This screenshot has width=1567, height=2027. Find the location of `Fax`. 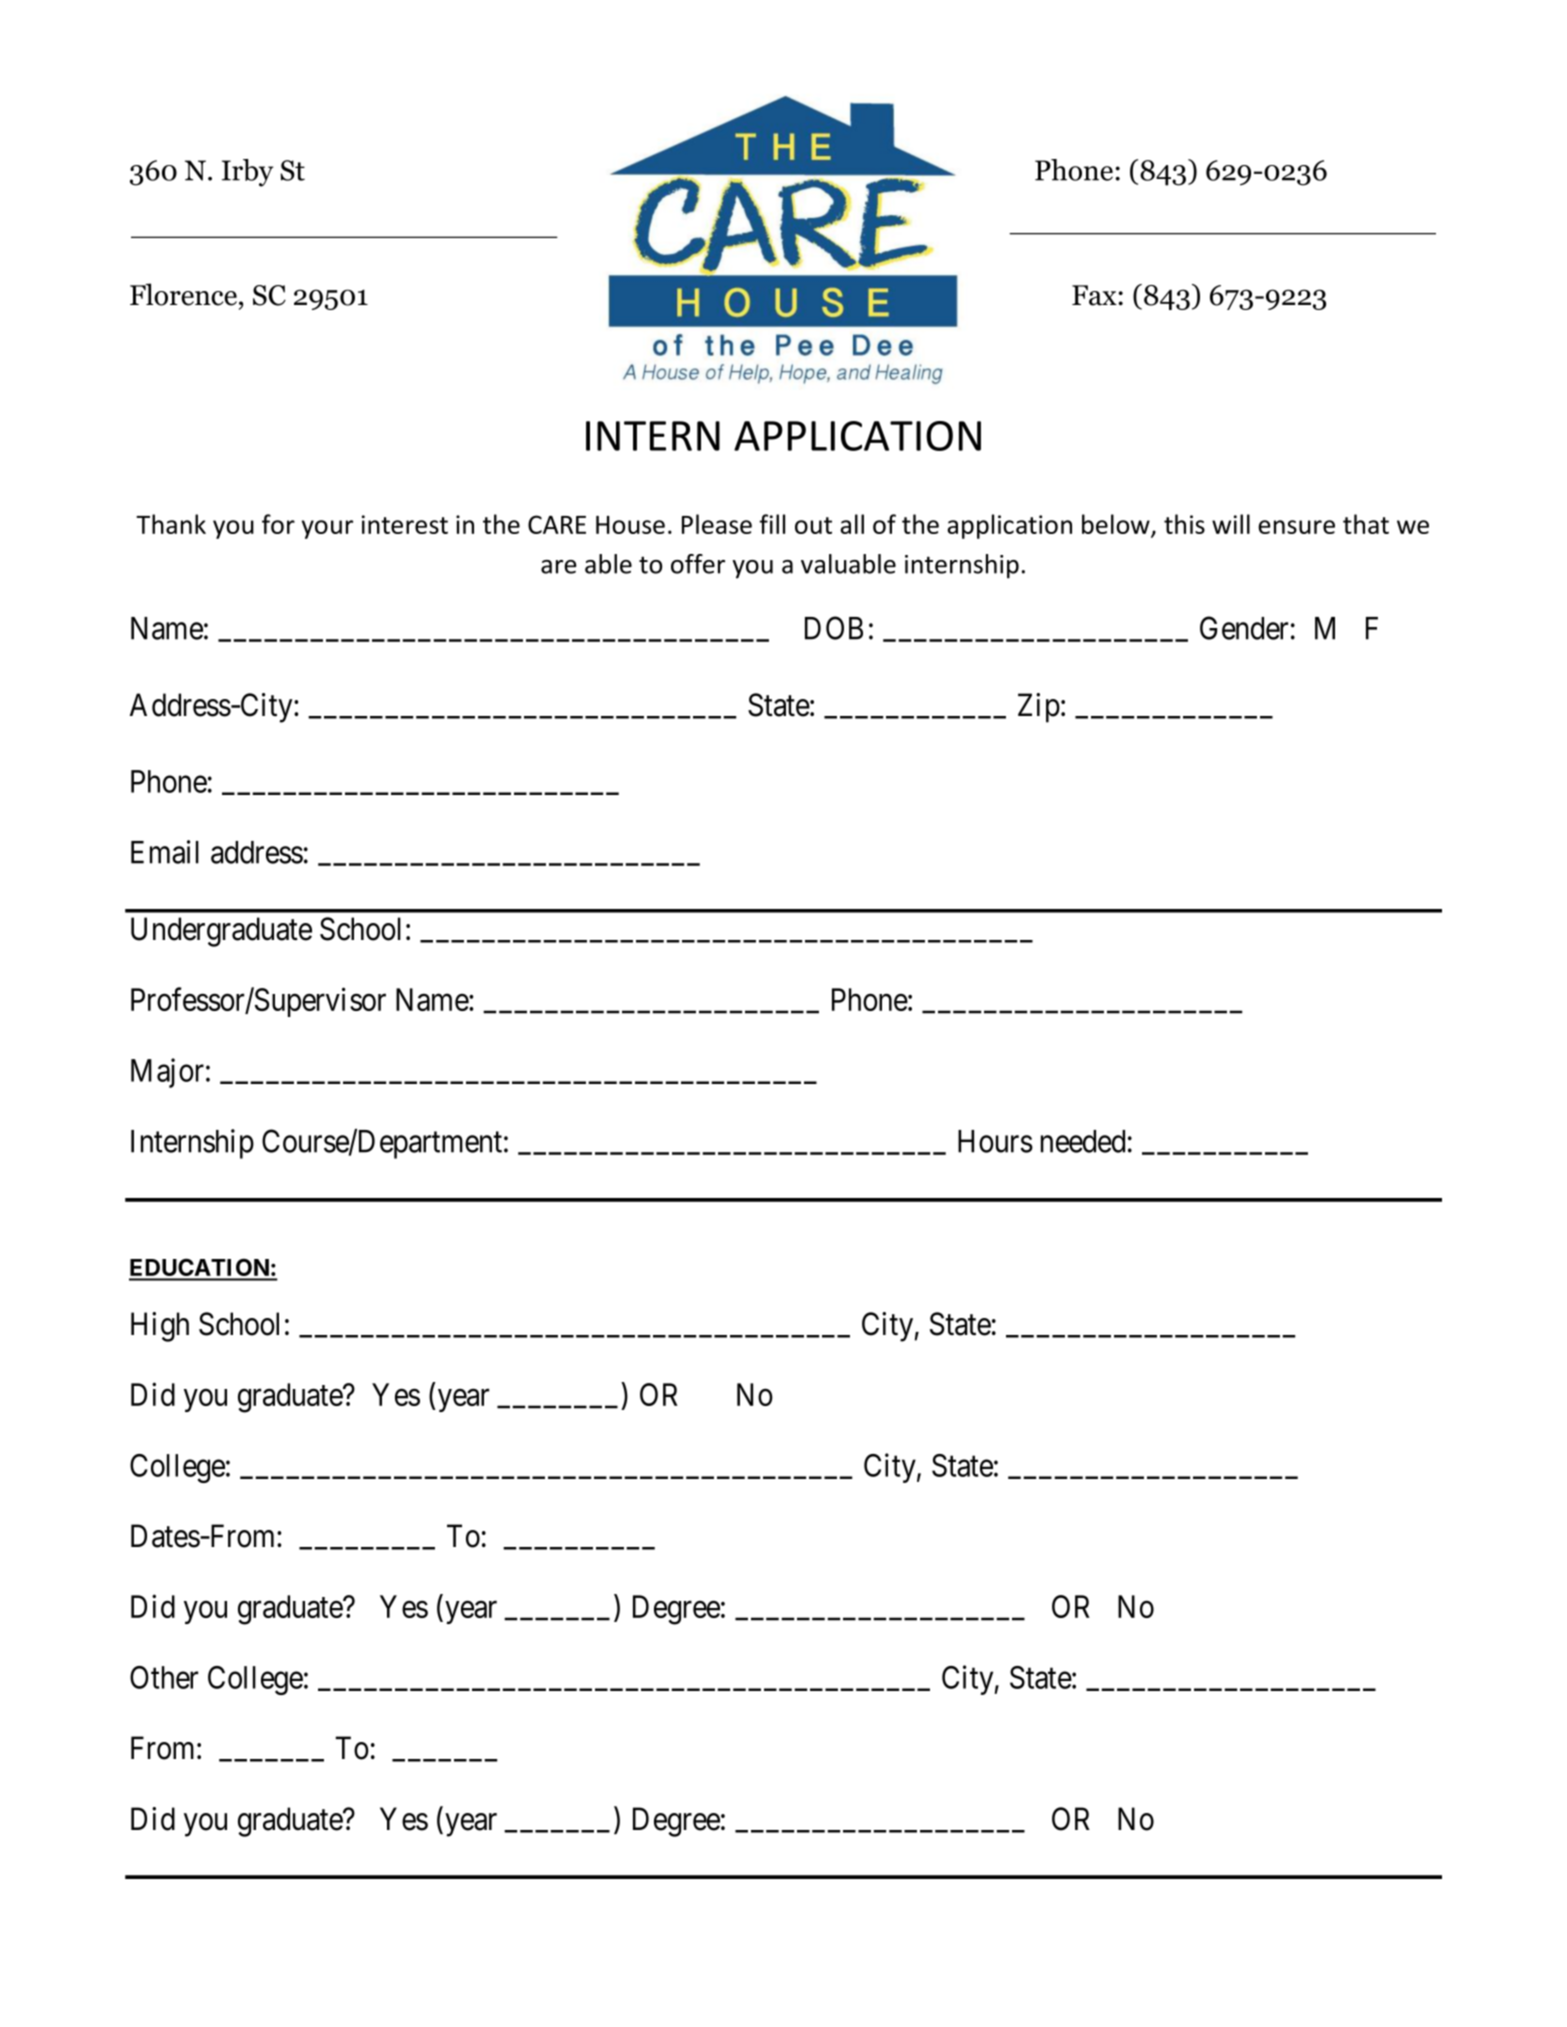

Fax is located at coordinates (1095, 295).
